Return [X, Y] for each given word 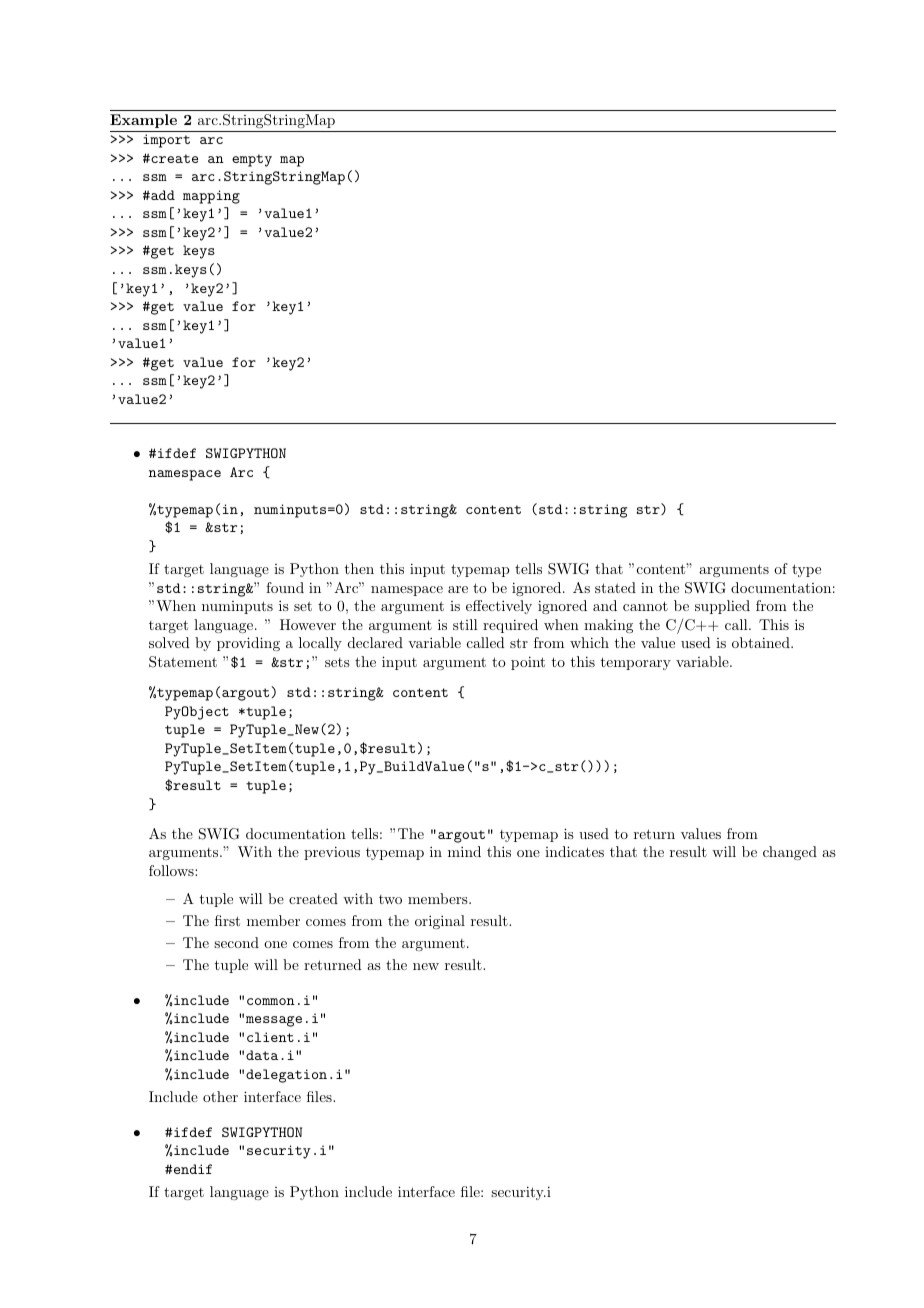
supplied [722, 607]
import [166, 141]
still [465, 624]
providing [248, 644]
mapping [211, 197]
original [440, 922]
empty [252, 160]
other [220, 1096]
